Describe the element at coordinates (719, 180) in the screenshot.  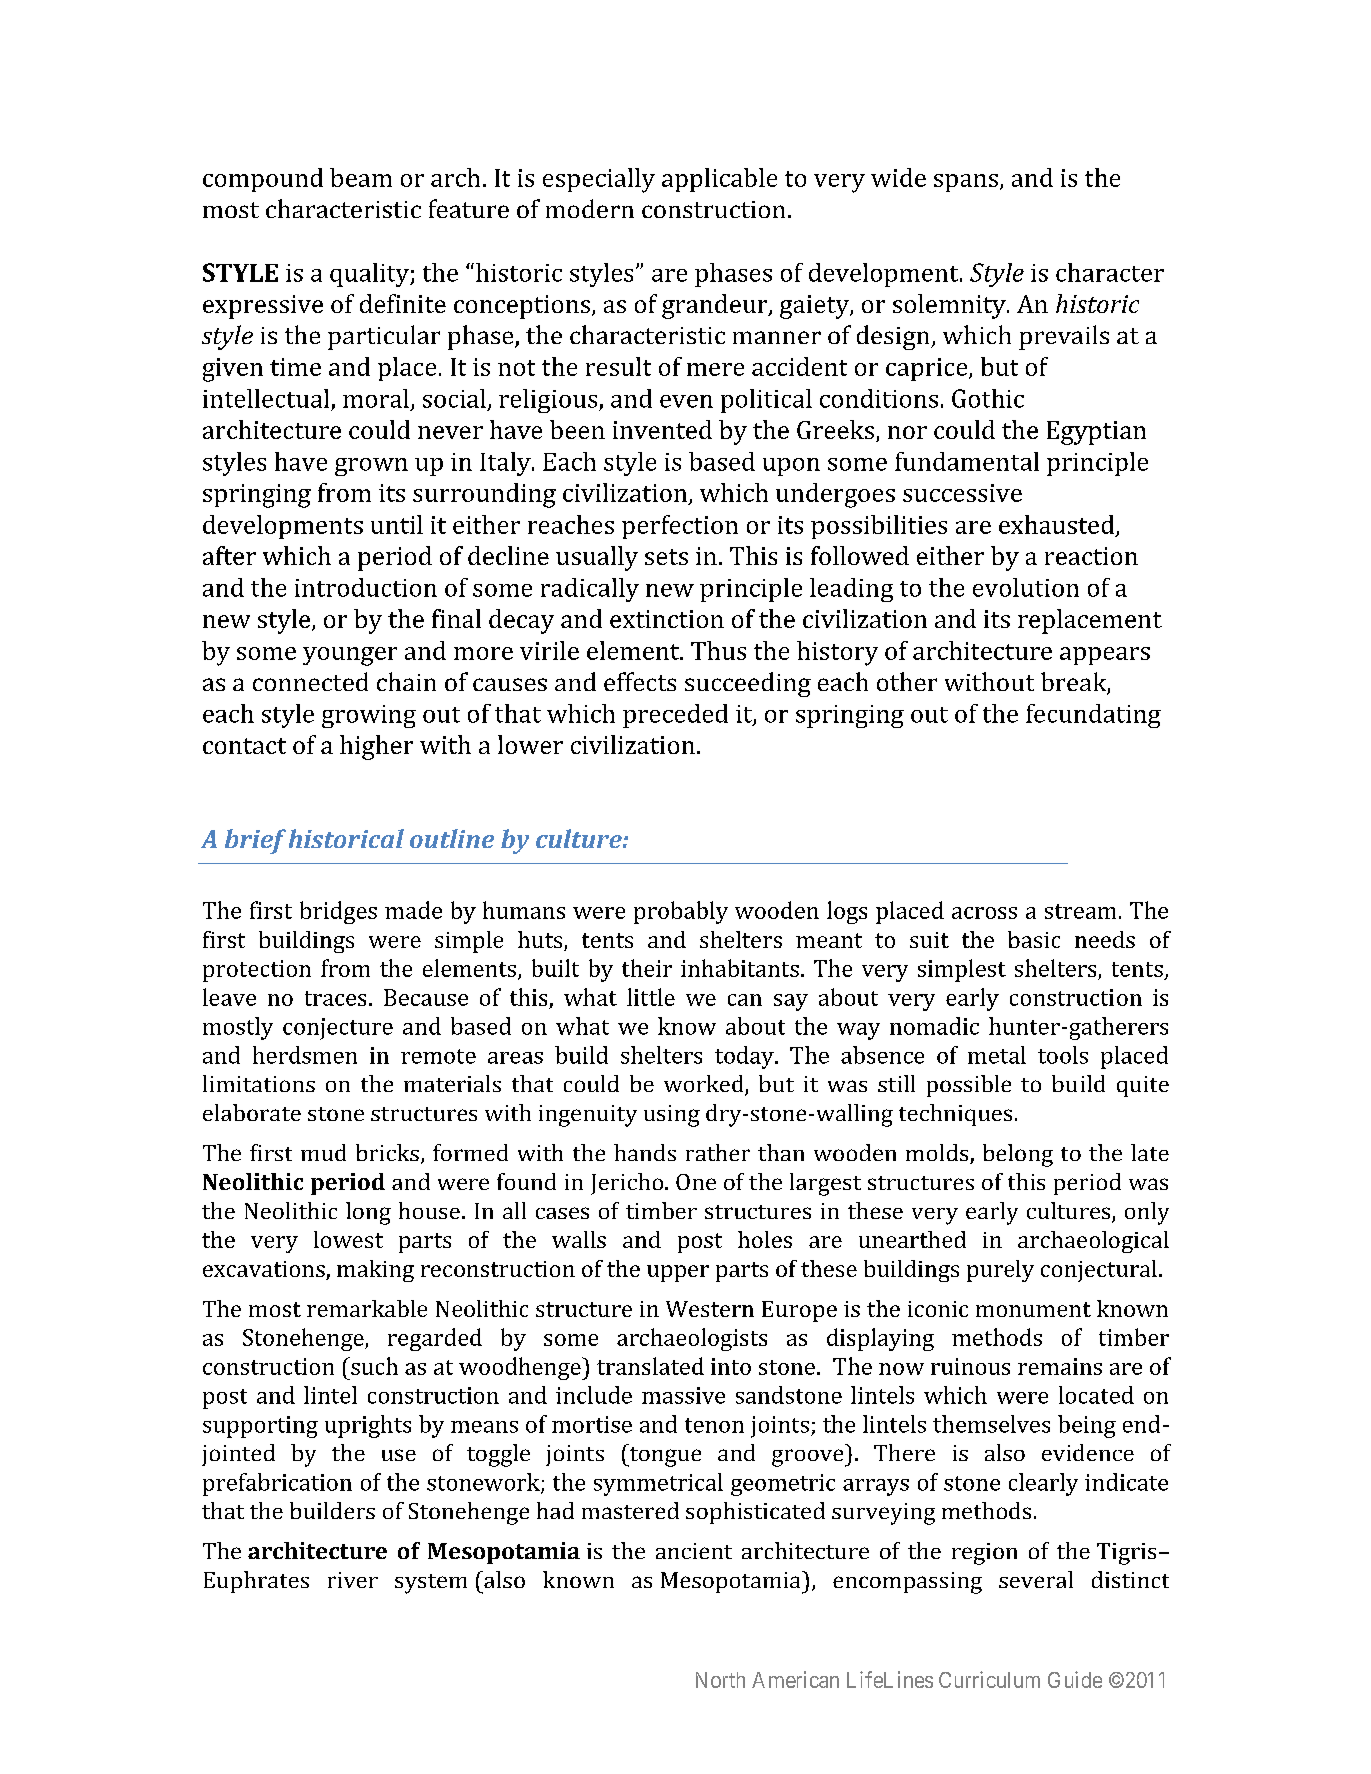
I see `applicable` at that location.
